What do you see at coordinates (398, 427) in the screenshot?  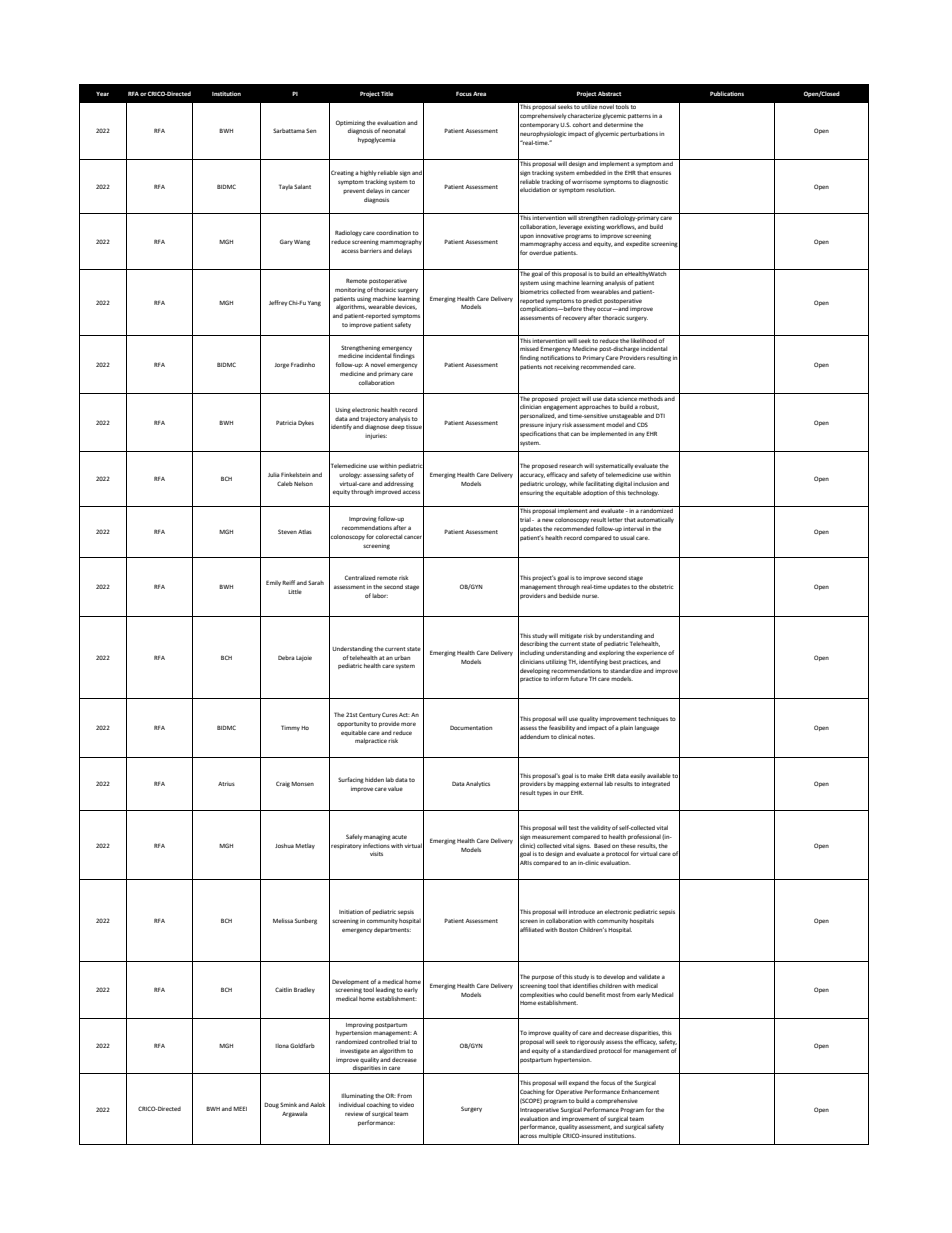 I see `deep` at bounding box center [398, 427].
